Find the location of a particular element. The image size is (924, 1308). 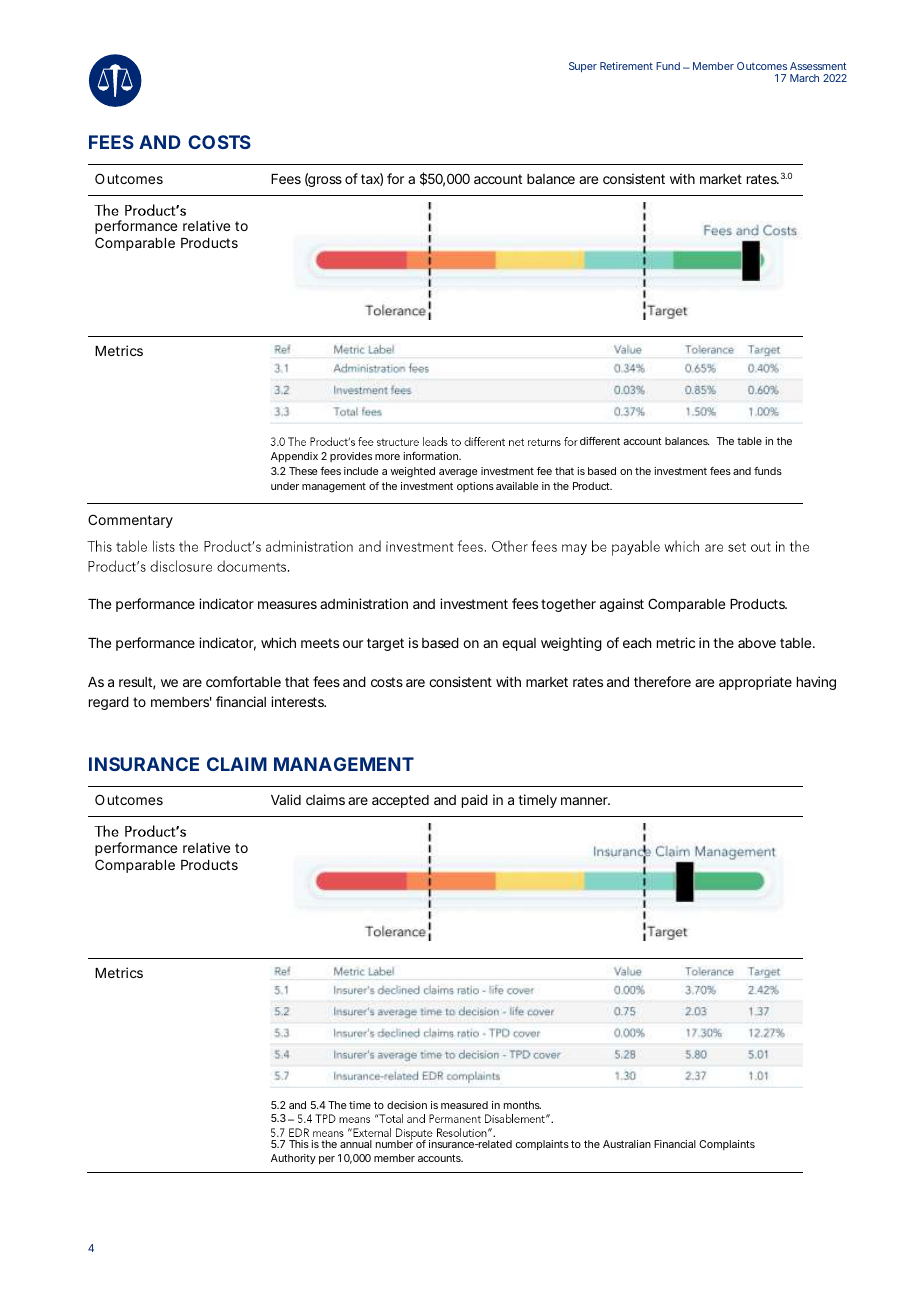

appropriate is located at coordinates (755, 683).
